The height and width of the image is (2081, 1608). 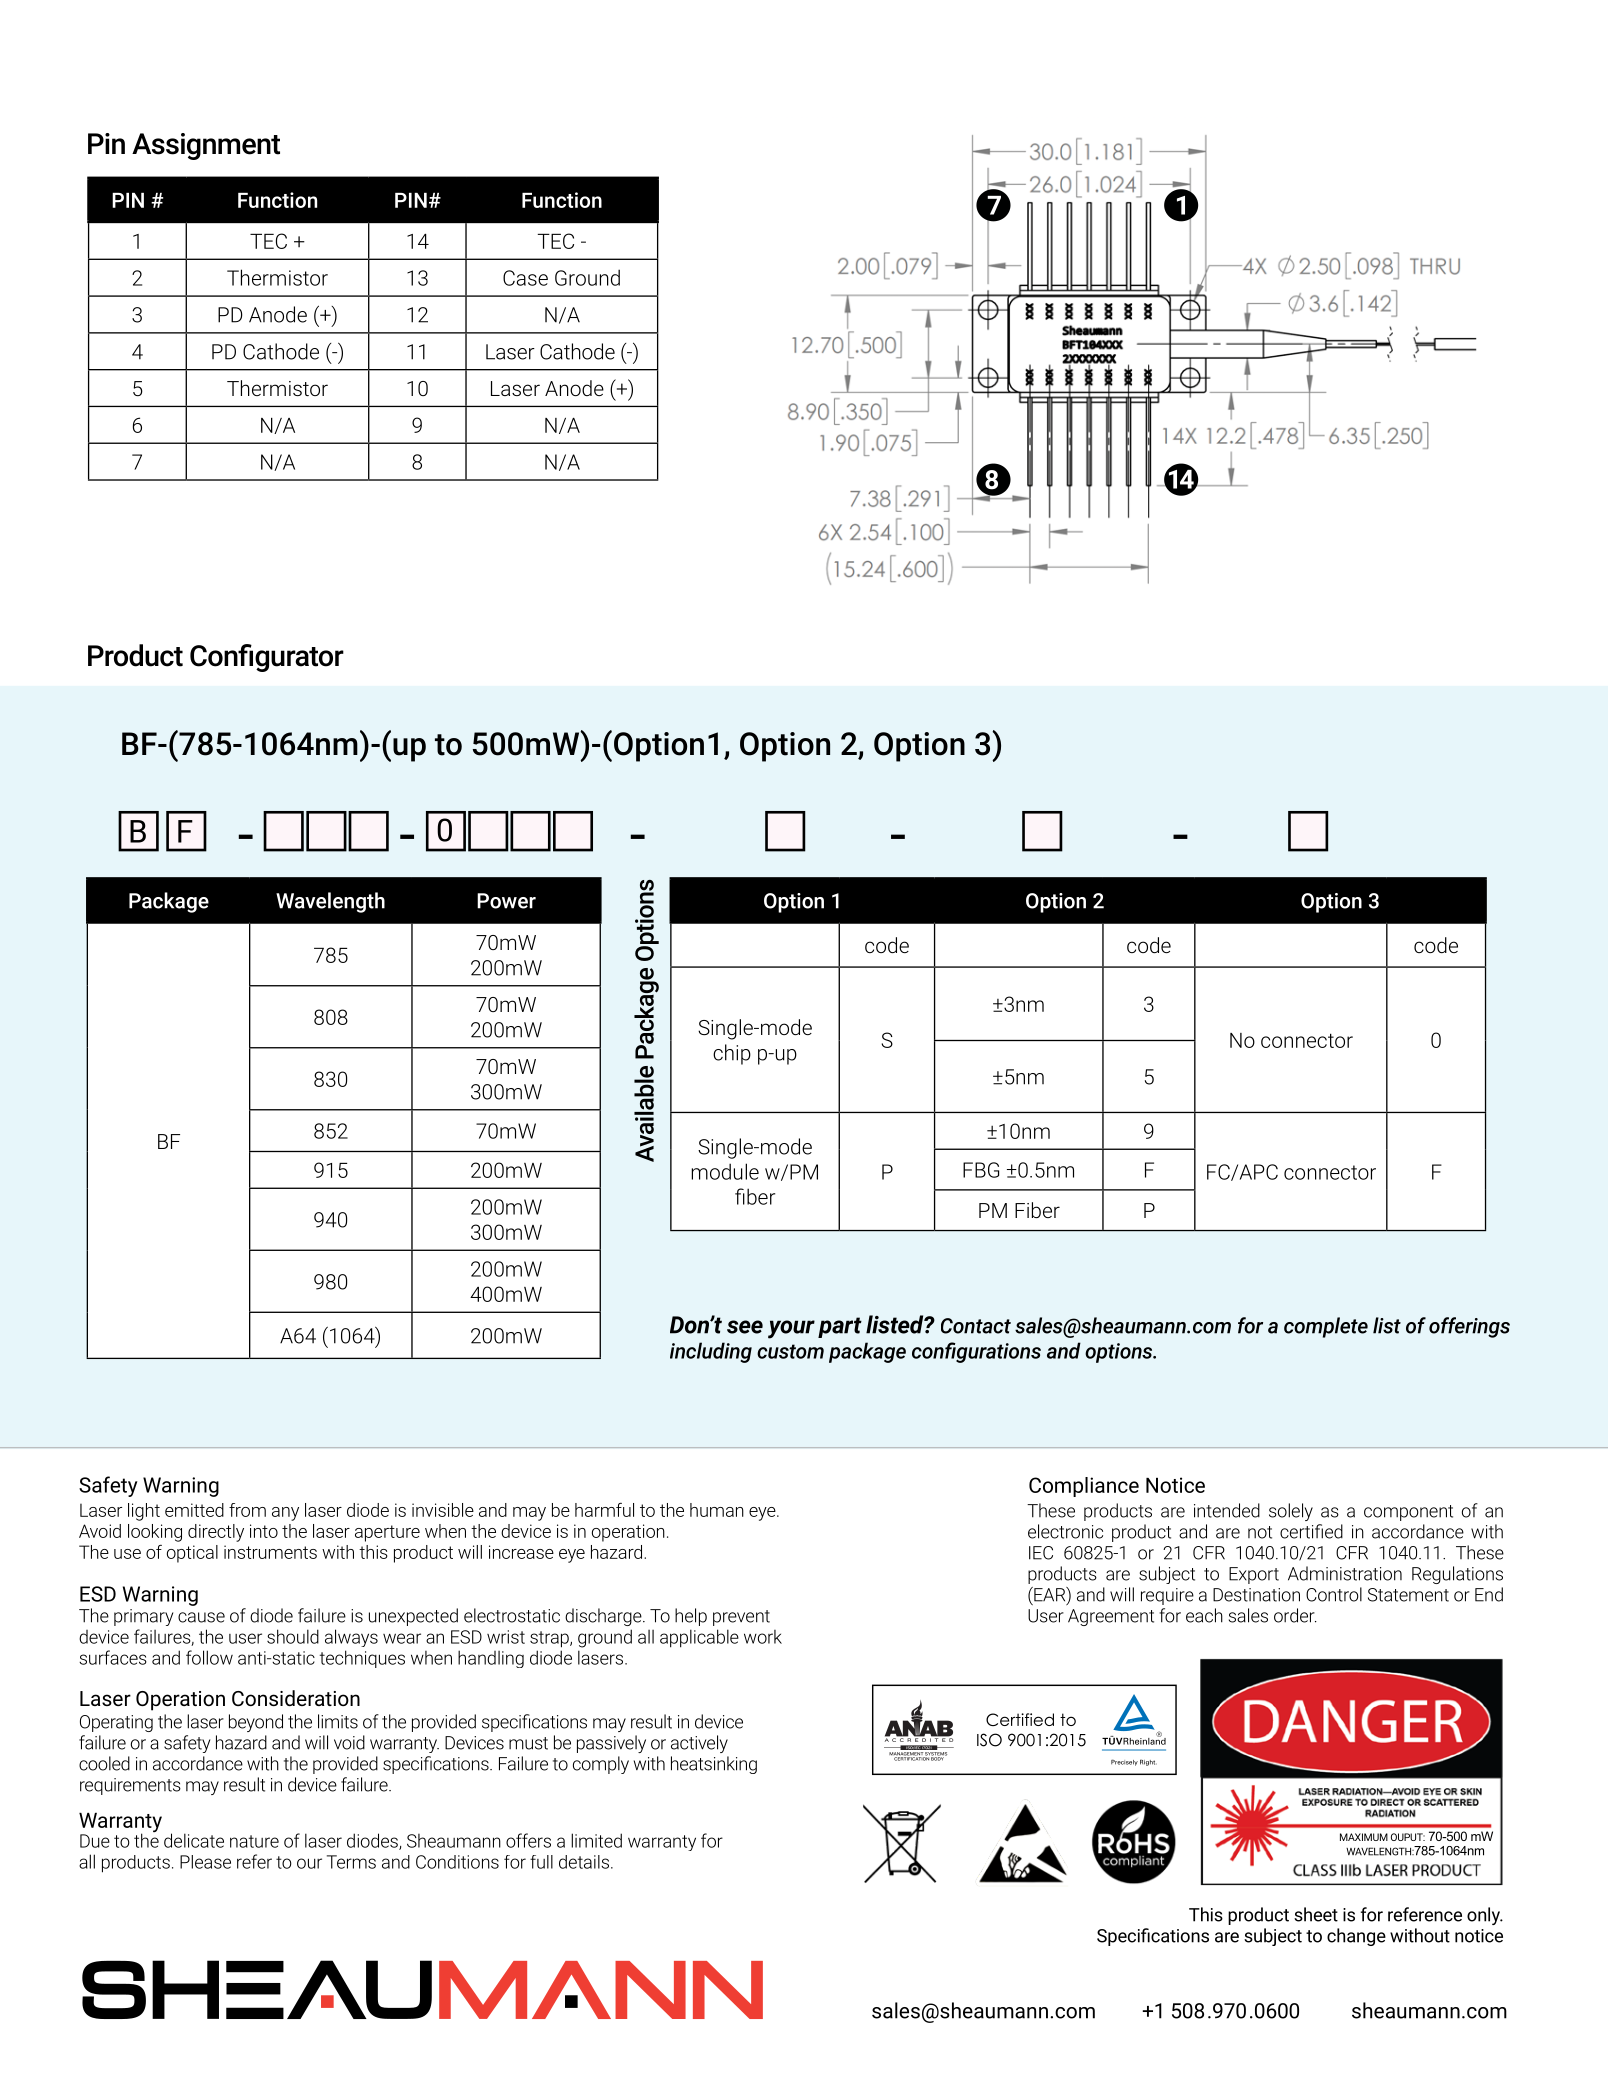 I want to click on Please, so click(x=205, y=1862).
